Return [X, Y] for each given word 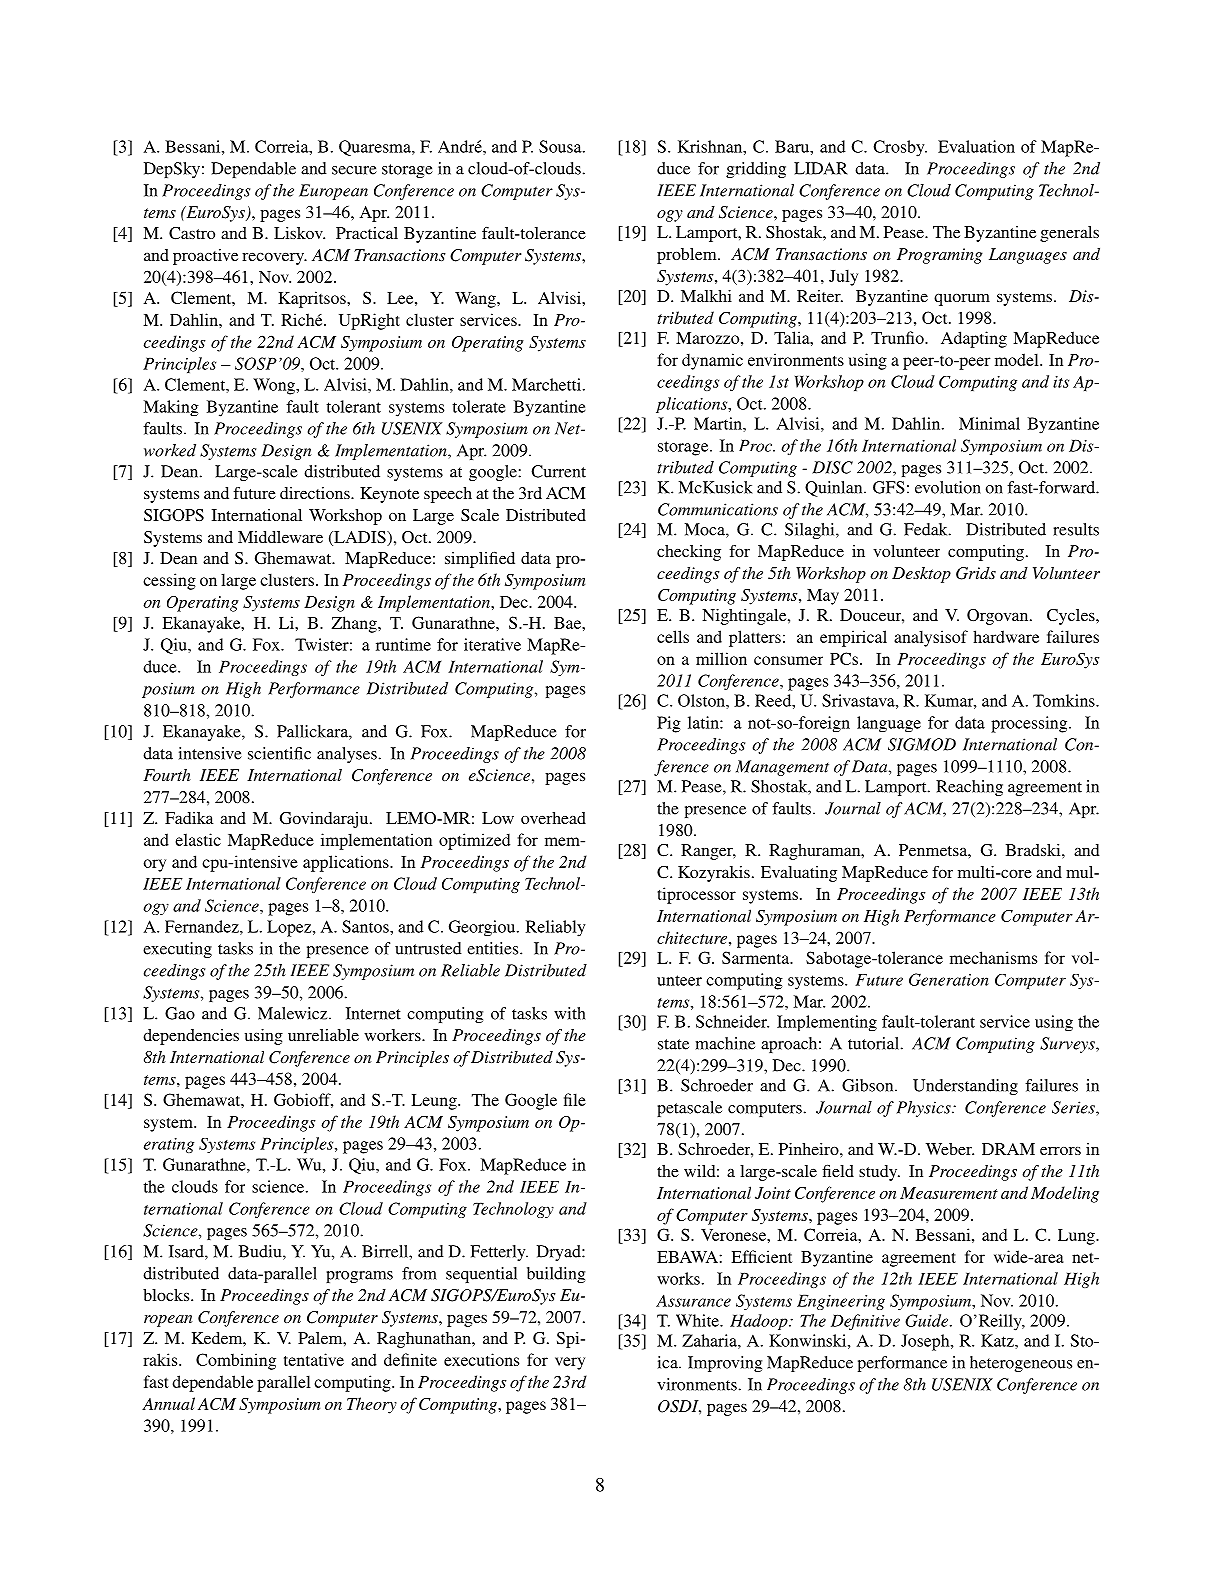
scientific [279, 753]
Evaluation [976, 146]
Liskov [299, 233]
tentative [314, 1359]
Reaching [969, 788]
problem [688, 256]
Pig [669, 724]
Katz [998, 1340]
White [698, 1320]
